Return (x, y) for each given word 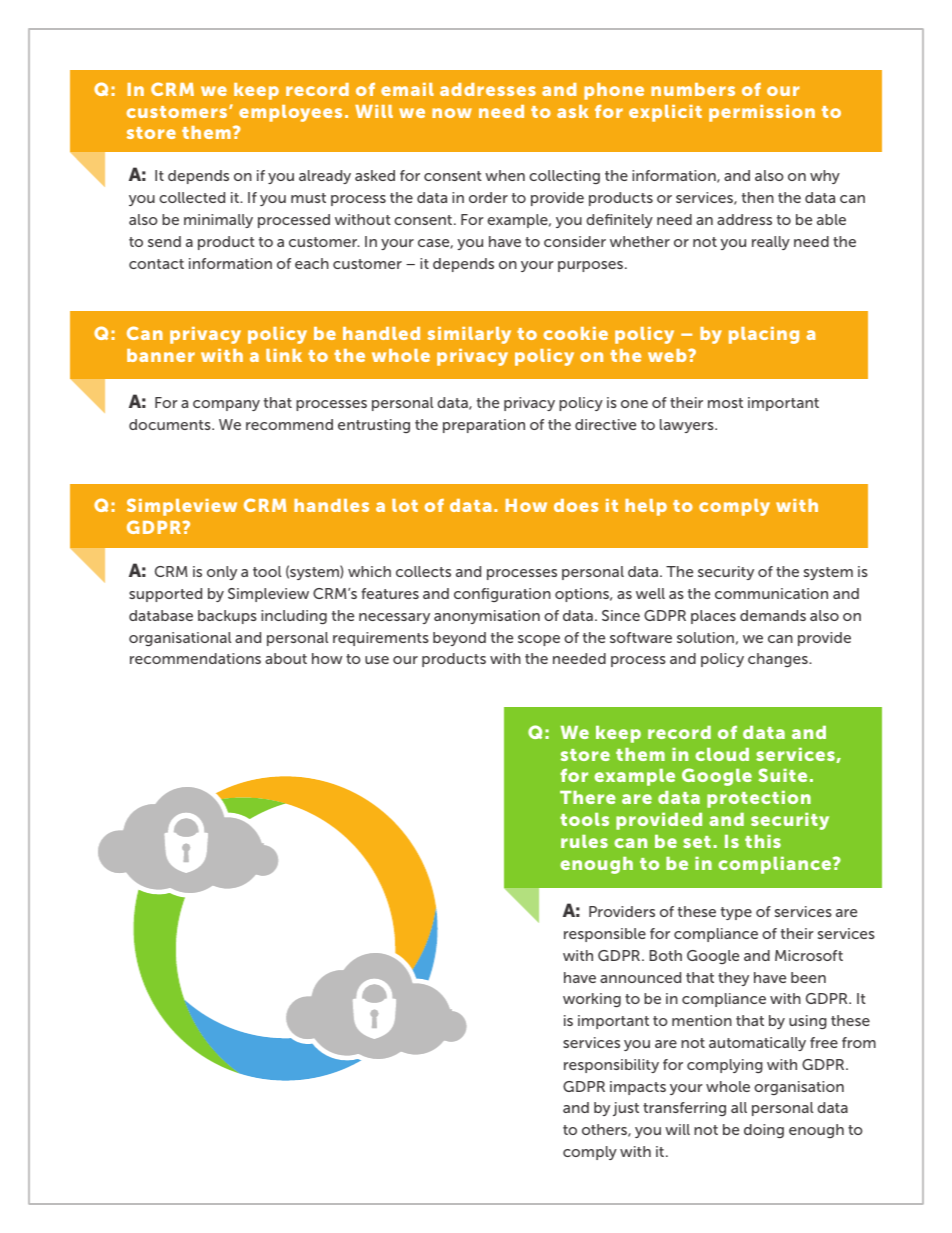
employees (290, 113)
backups (227, 617)
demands (773, 615)
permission (762, 113)
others (605, 1130)
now (452, 113)
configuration (502, 595)
